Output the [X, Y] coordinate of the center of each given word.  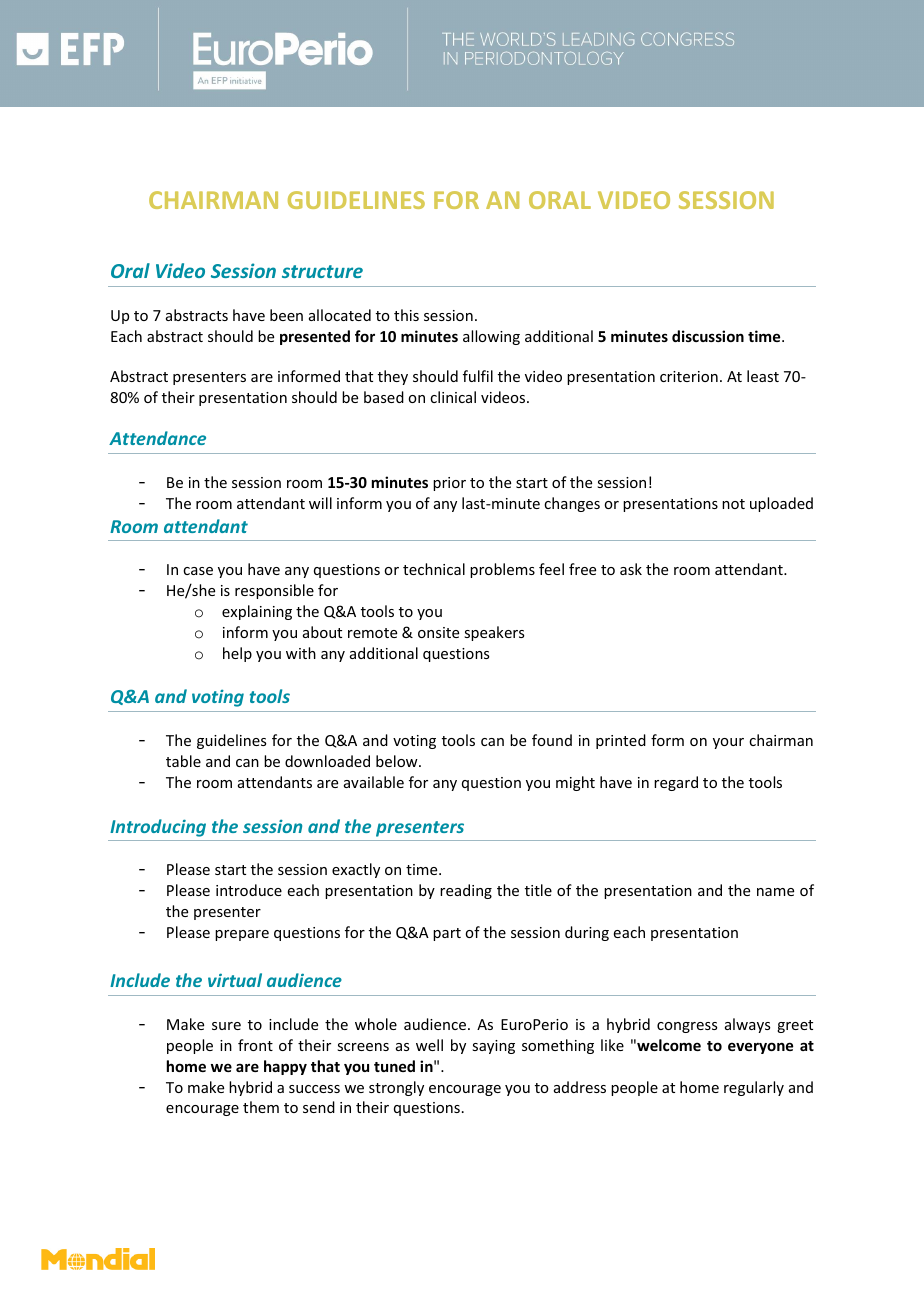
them [261, 1107]
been [286, 315]
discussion [708, 336]
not [733, 504]
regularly [754, 1088]
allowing [491, 337]
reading [466, 891]
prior [449, 484]
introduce [249, 890]
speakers [494, 633]
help [237, 654]
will [320, 503]
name [775, 892]
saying [493, 1047]
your [728, 743]
